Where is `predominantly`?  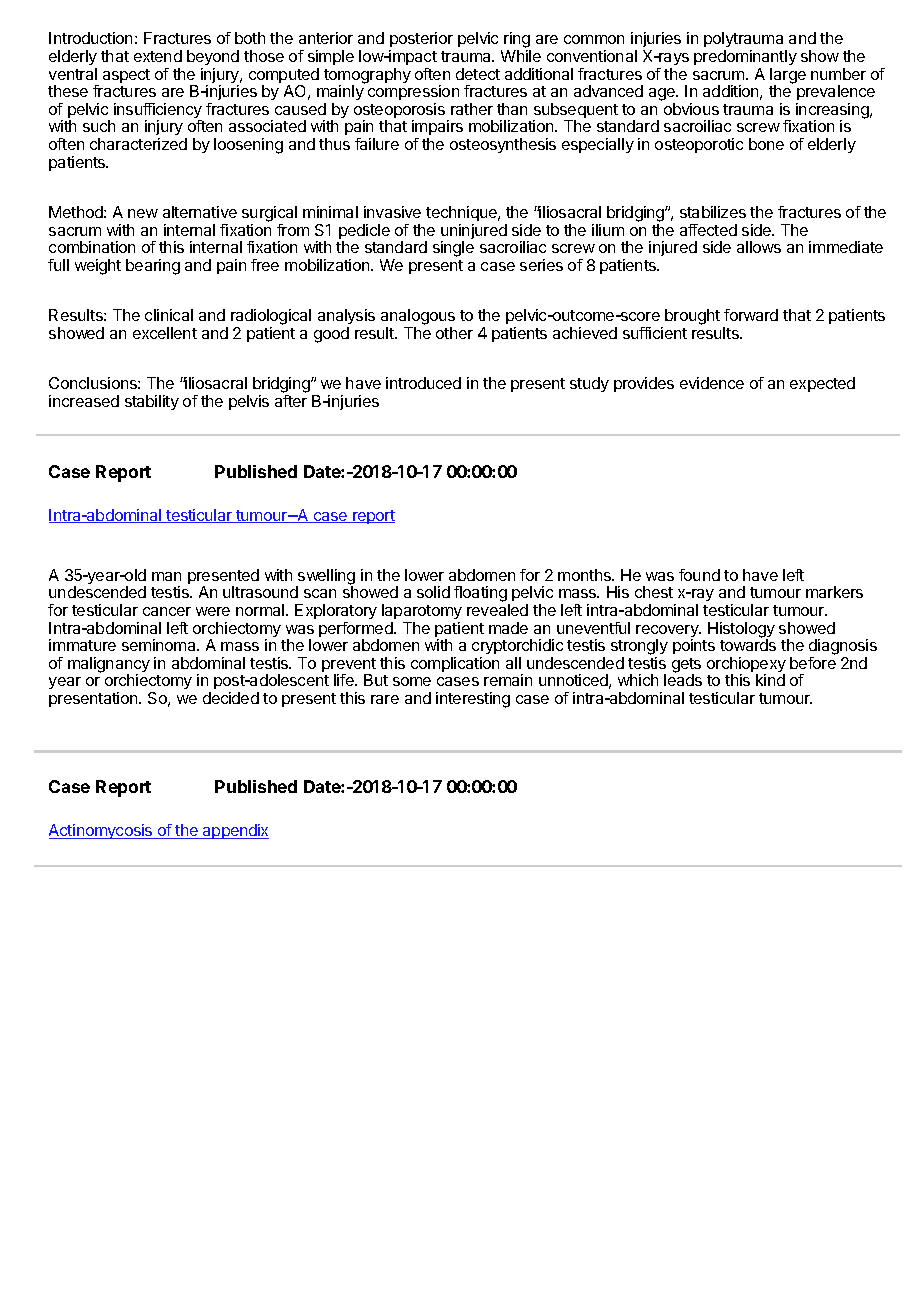
predominantly is located at coordinates (745, 57).
